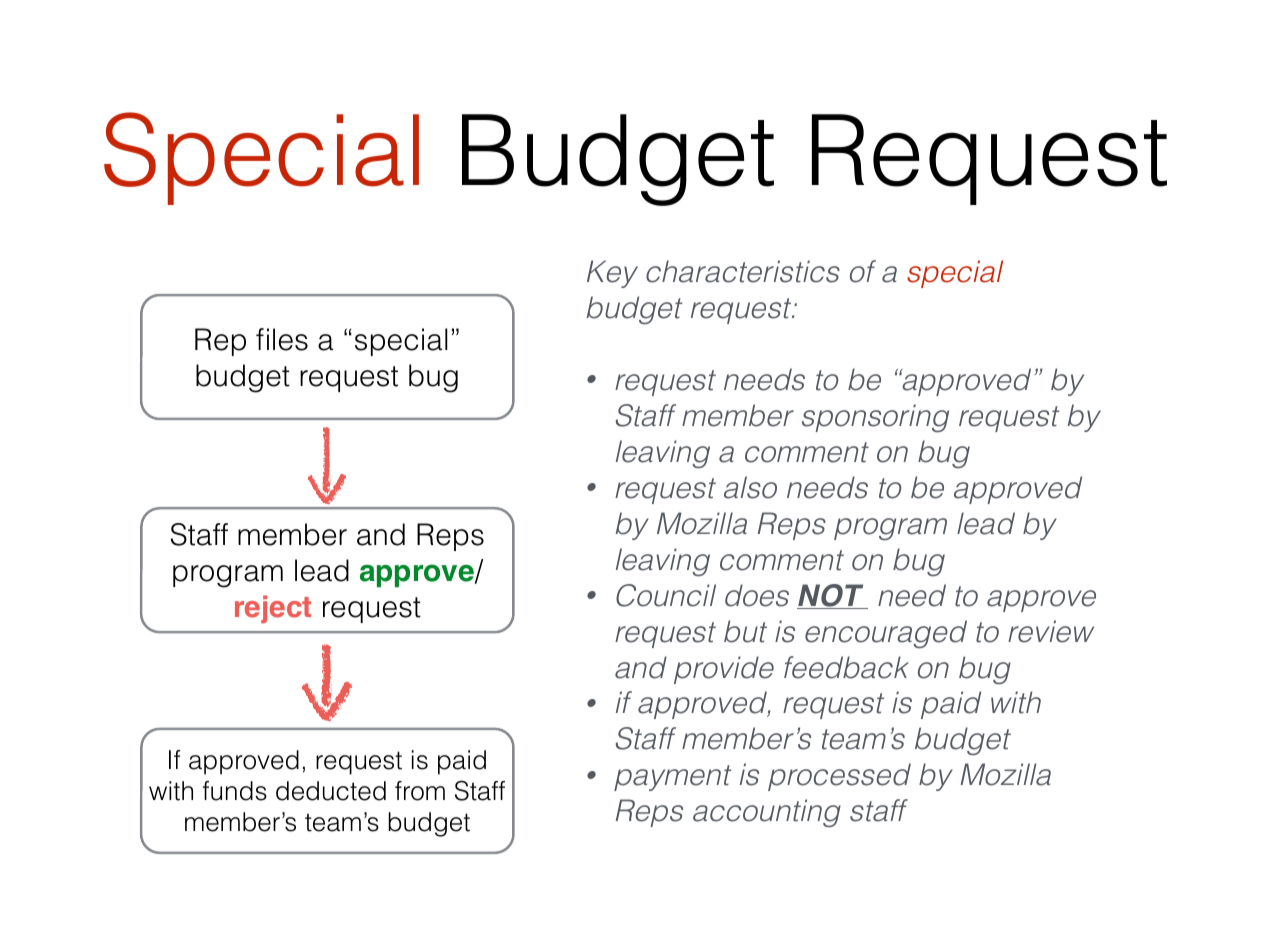 This screenshot has height=952, width=1270. What do you see at coordinates (612, 274) in the screenshot?
I see `Key` at bounding box center [612, 274].
